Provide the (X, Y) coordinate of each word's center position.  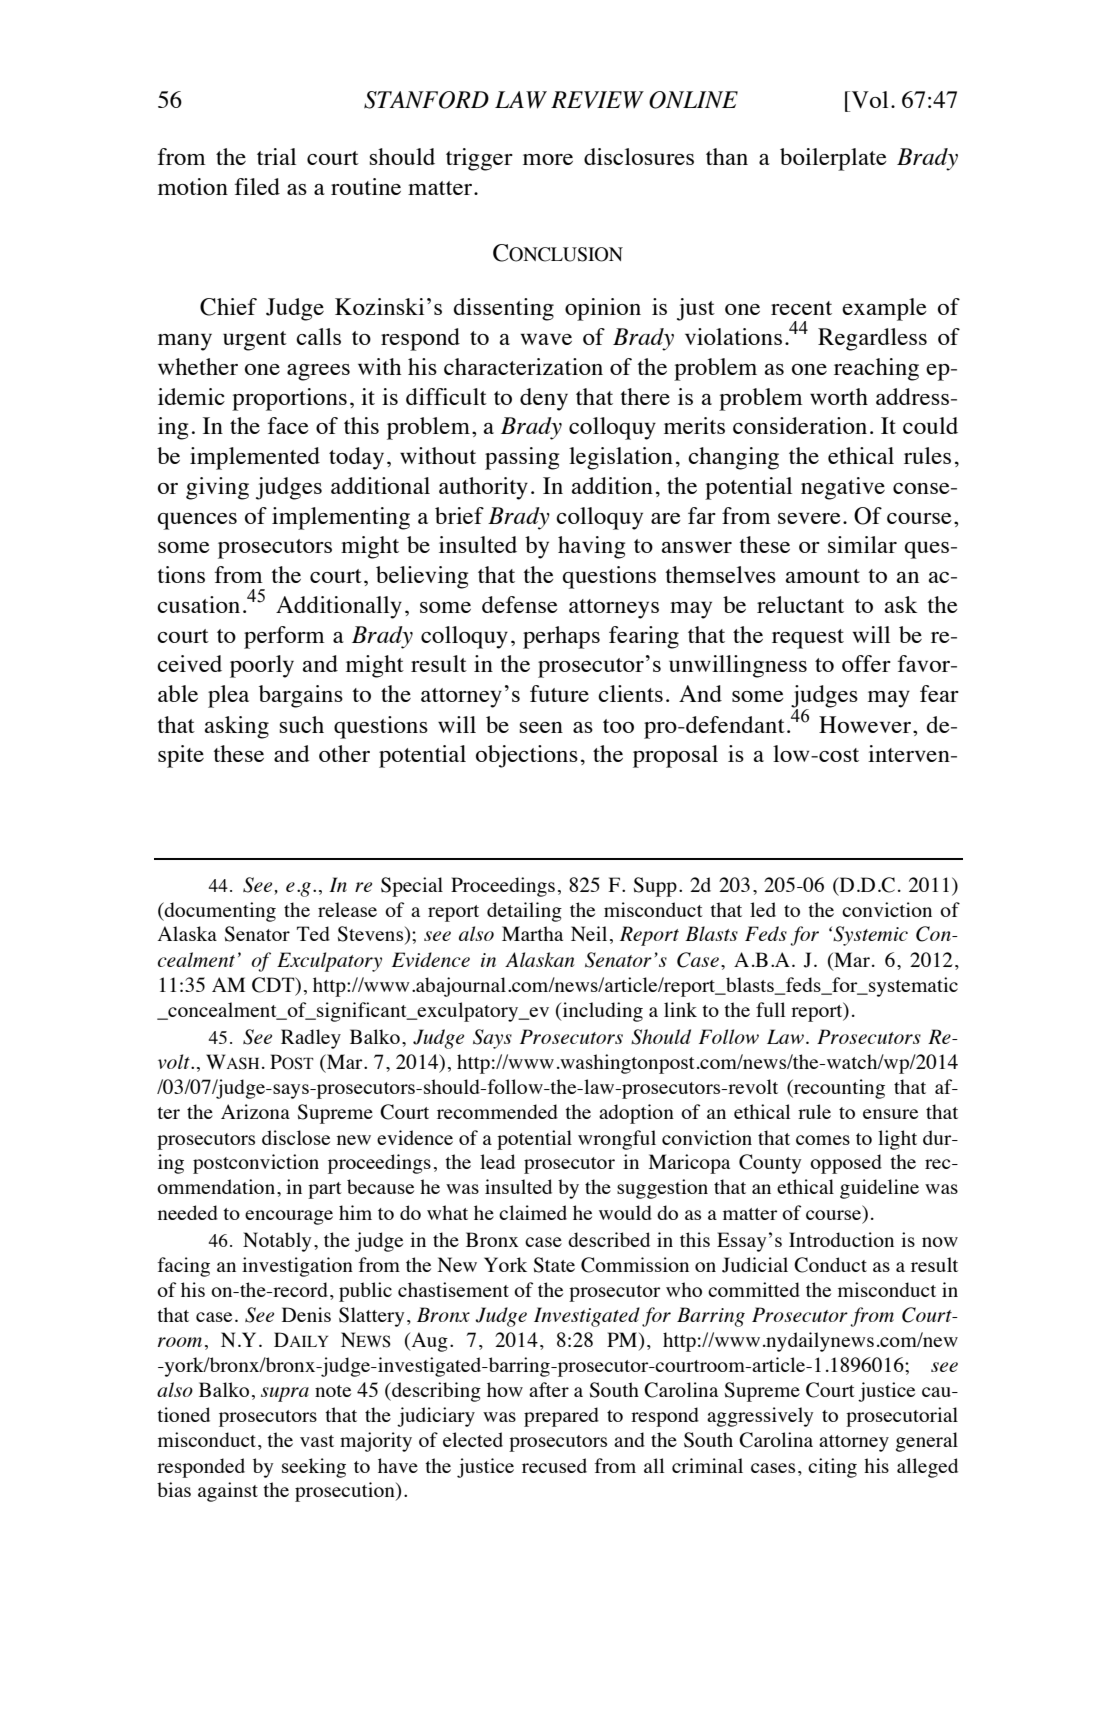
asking (236, 727)
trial (276, 156)
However (865, 724)
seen (541, 727)
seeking (314, 1468)
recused (554, 1465)
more (548, 159)
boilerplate (833, 159)
